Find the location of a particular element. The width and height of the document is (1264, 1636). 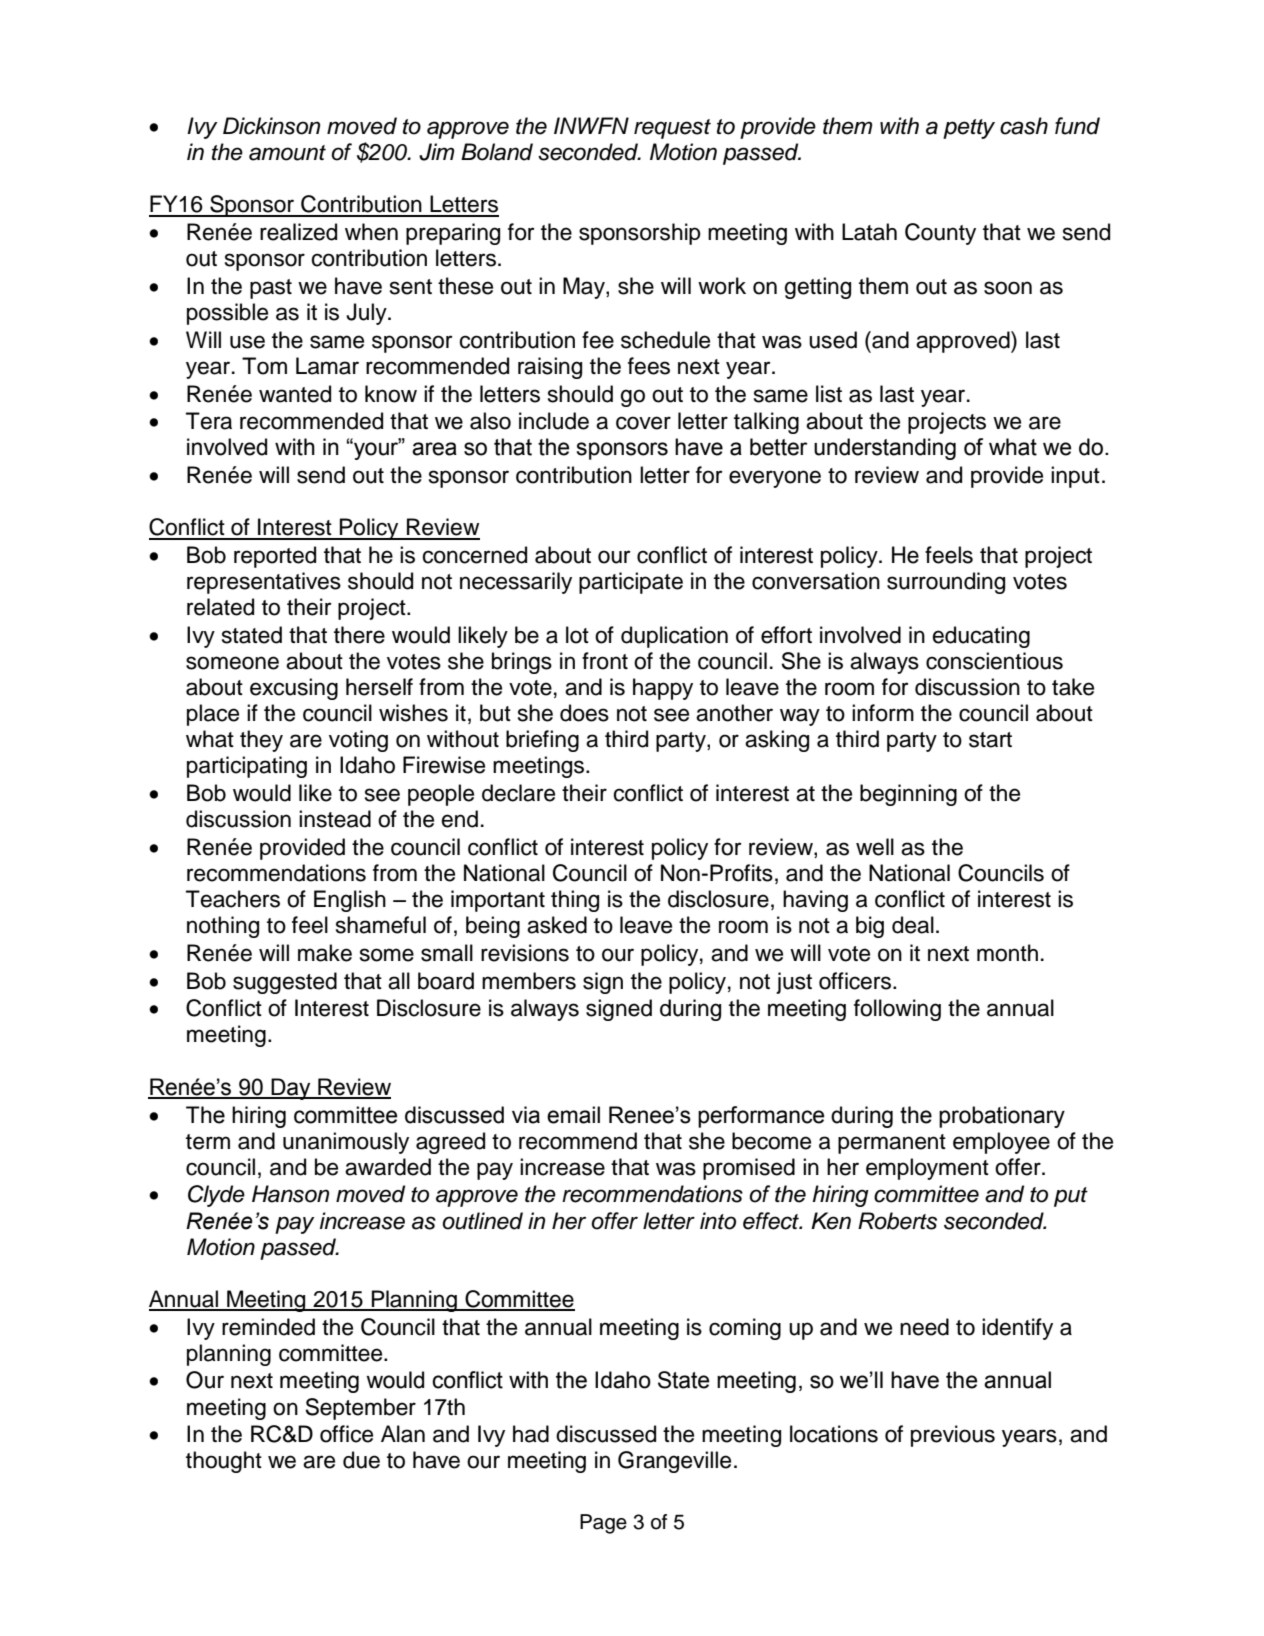

previous is located at coordinates (953, 1436).
